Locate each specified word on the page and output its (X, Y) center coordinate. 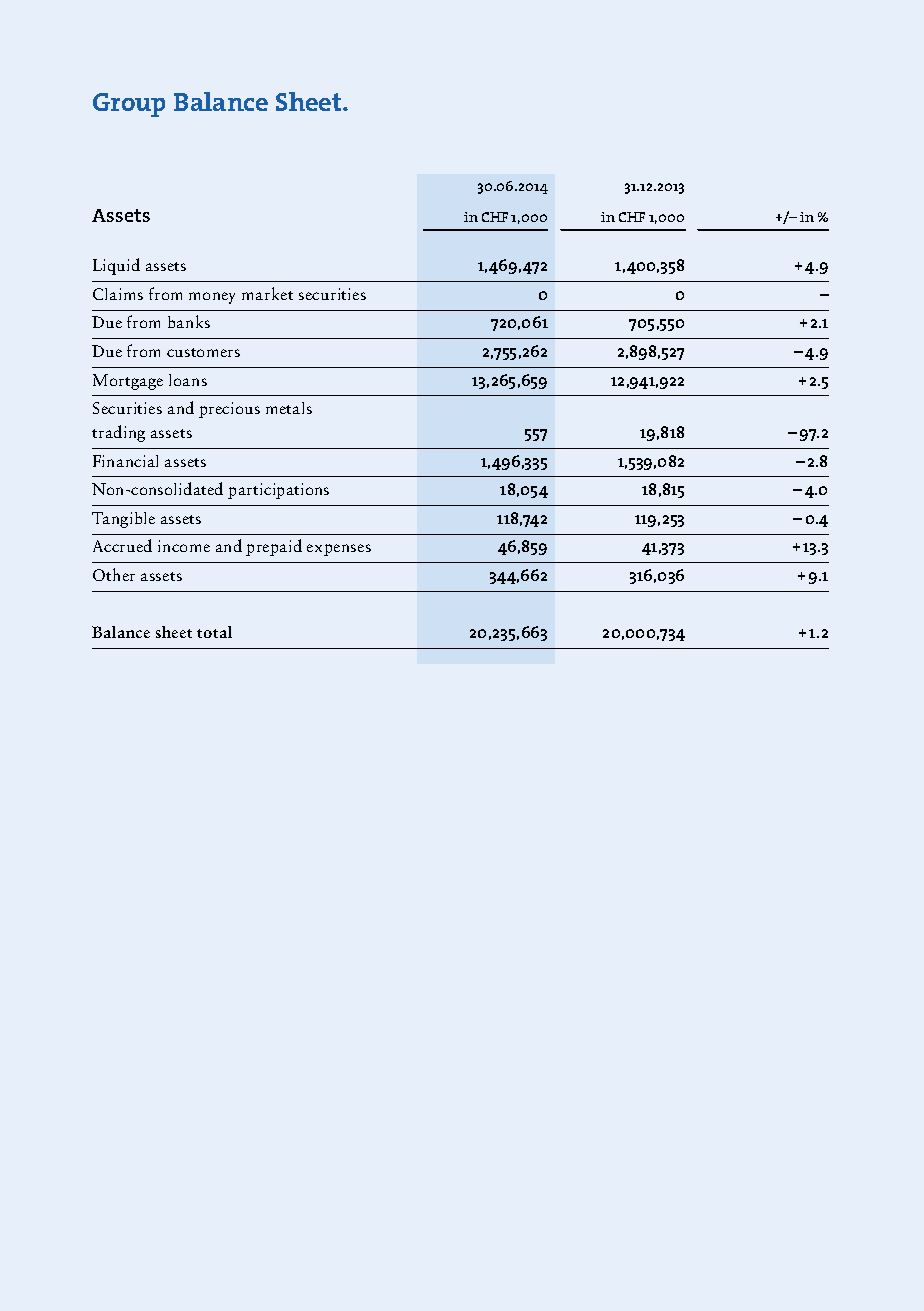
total (214, 632)
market (267, 293)
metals (289, 408)
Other (114, 574)
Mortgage (128, 382)
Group (129, 105)
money (212, 298)
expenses (339, 550)
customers (203, 352)
